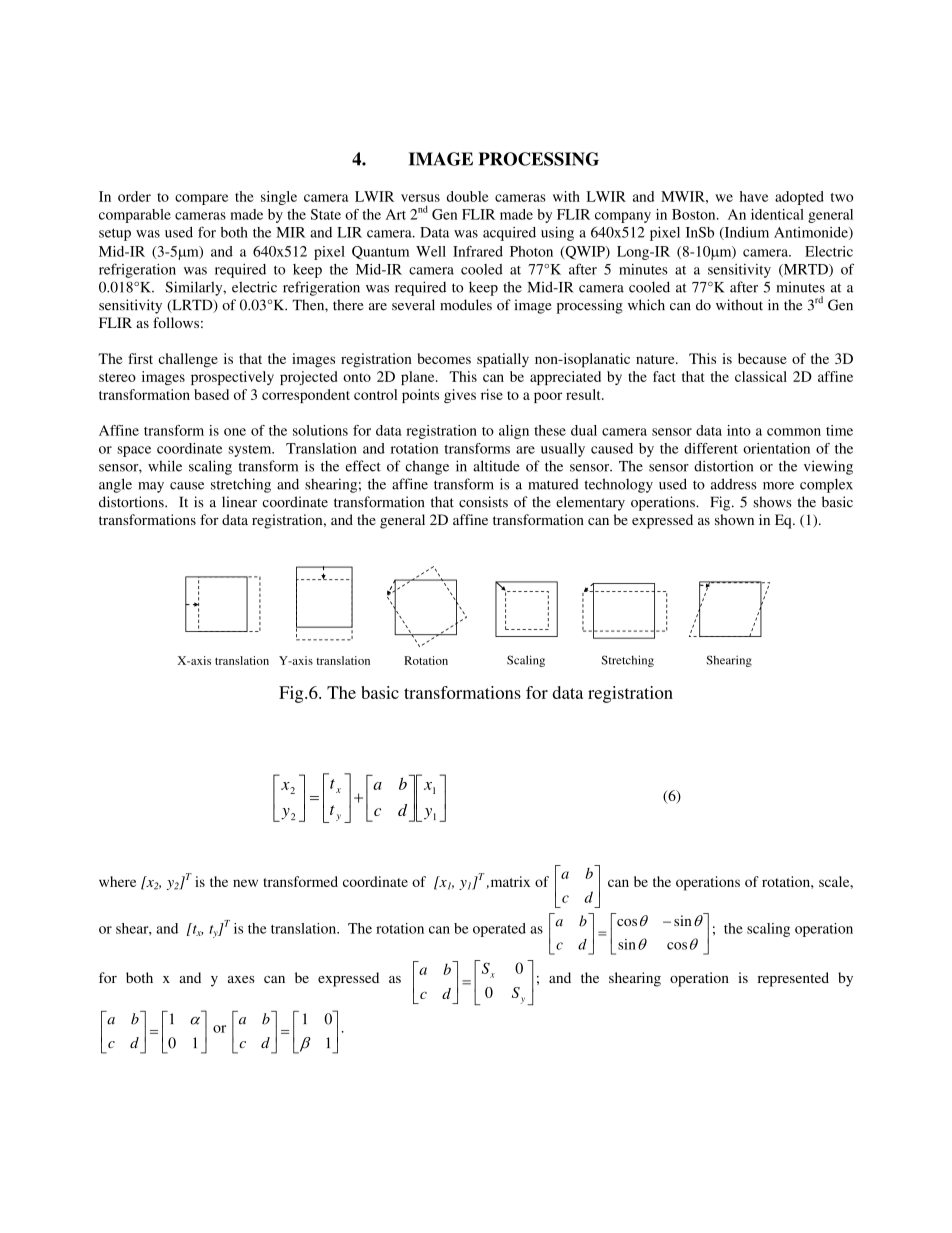  Describe the element at coordinates (499, 930) in the page. I see `operated` at that location.
